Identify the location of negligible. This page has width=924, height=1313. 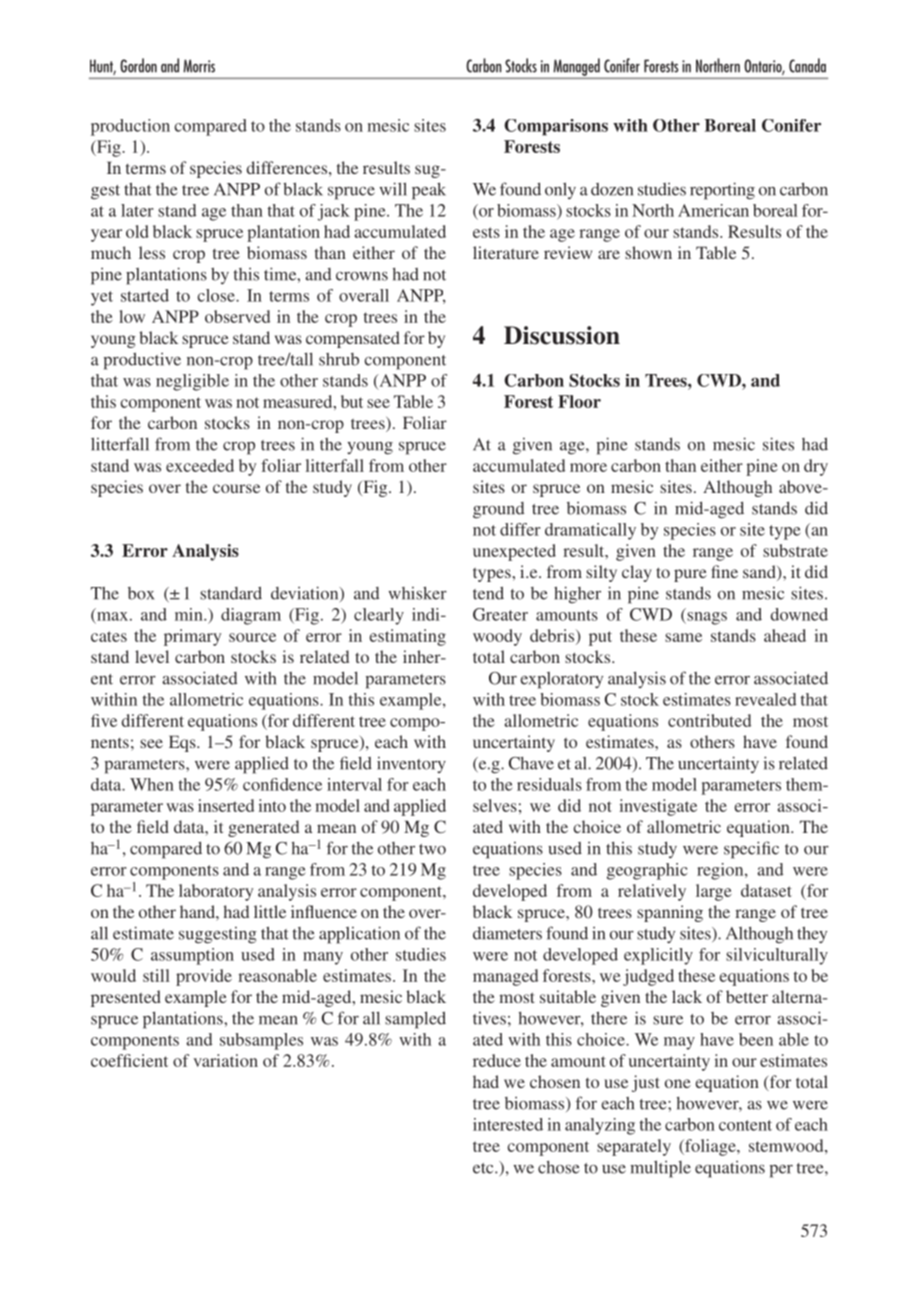
(192, 382).
